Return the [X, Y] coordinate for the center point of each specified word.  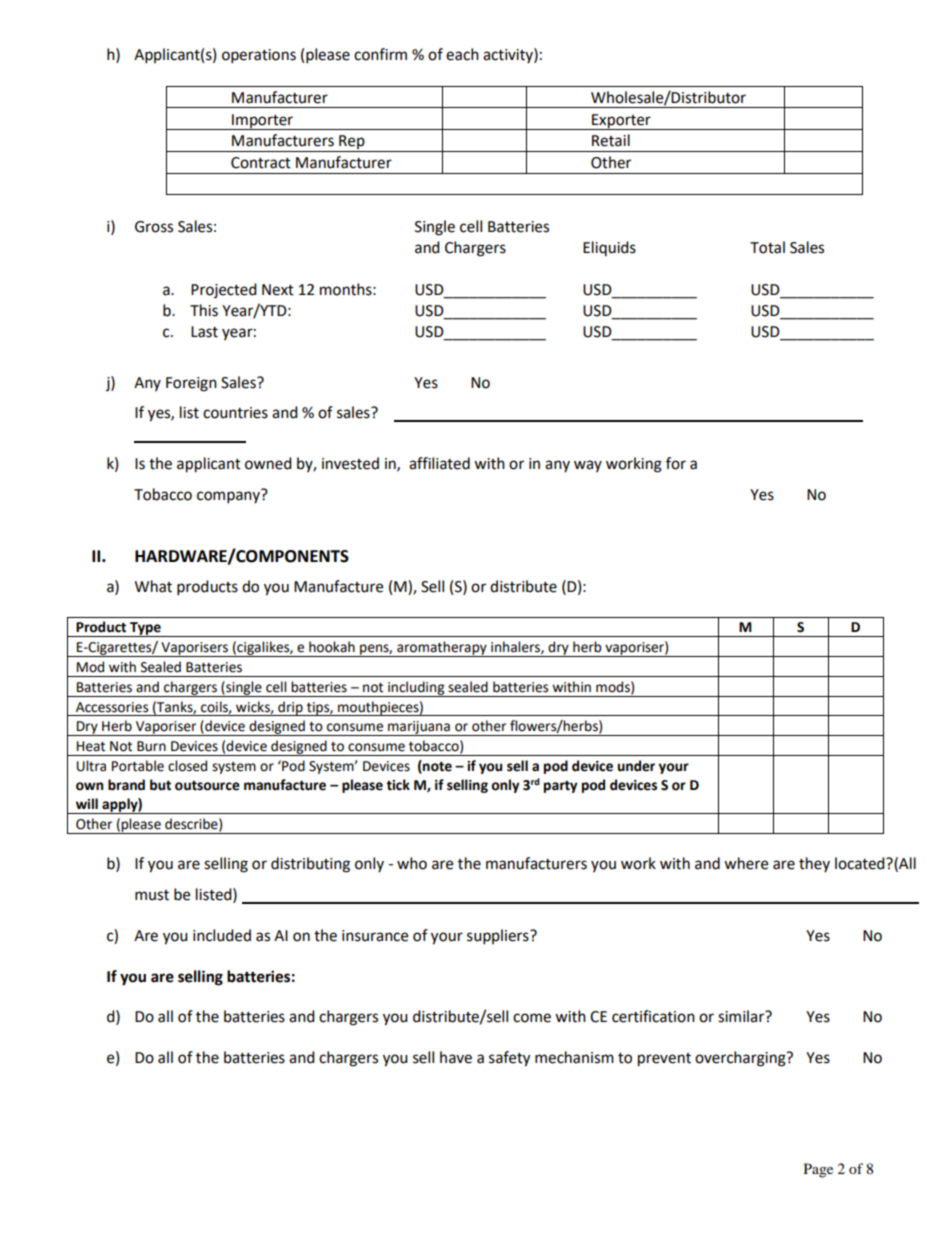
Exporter [621, 122]
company [230, 496]
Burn [151, 746]
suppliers [499, 937]
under [636, 766]
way [588, 466]
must [152, 895]
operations [259, 56]
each [462, 54]
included [222, 935]
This [204, 310]
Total [767, 247]
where [746, 863]
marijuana [419, 728]
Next [278, 290]
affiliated [439, 463]
